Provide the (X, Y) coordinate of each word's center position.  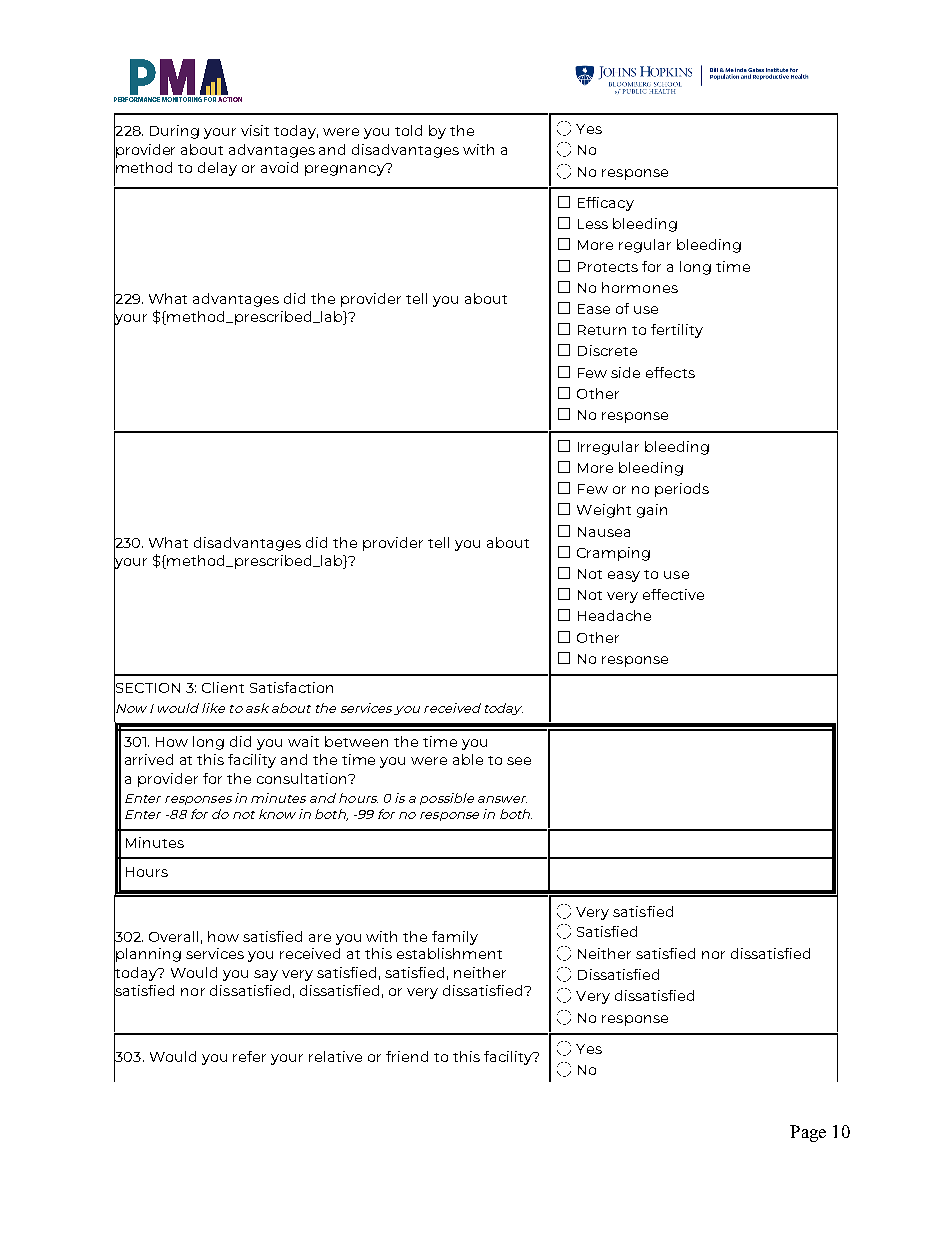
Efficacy (606, 204)
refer (249, 1056)
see (519, 761)
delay (217, 169)
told (408, 130)
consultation (303, 778)
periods (682, 490)
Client (223, 687)
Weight (604, 511)
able (468, 759)
